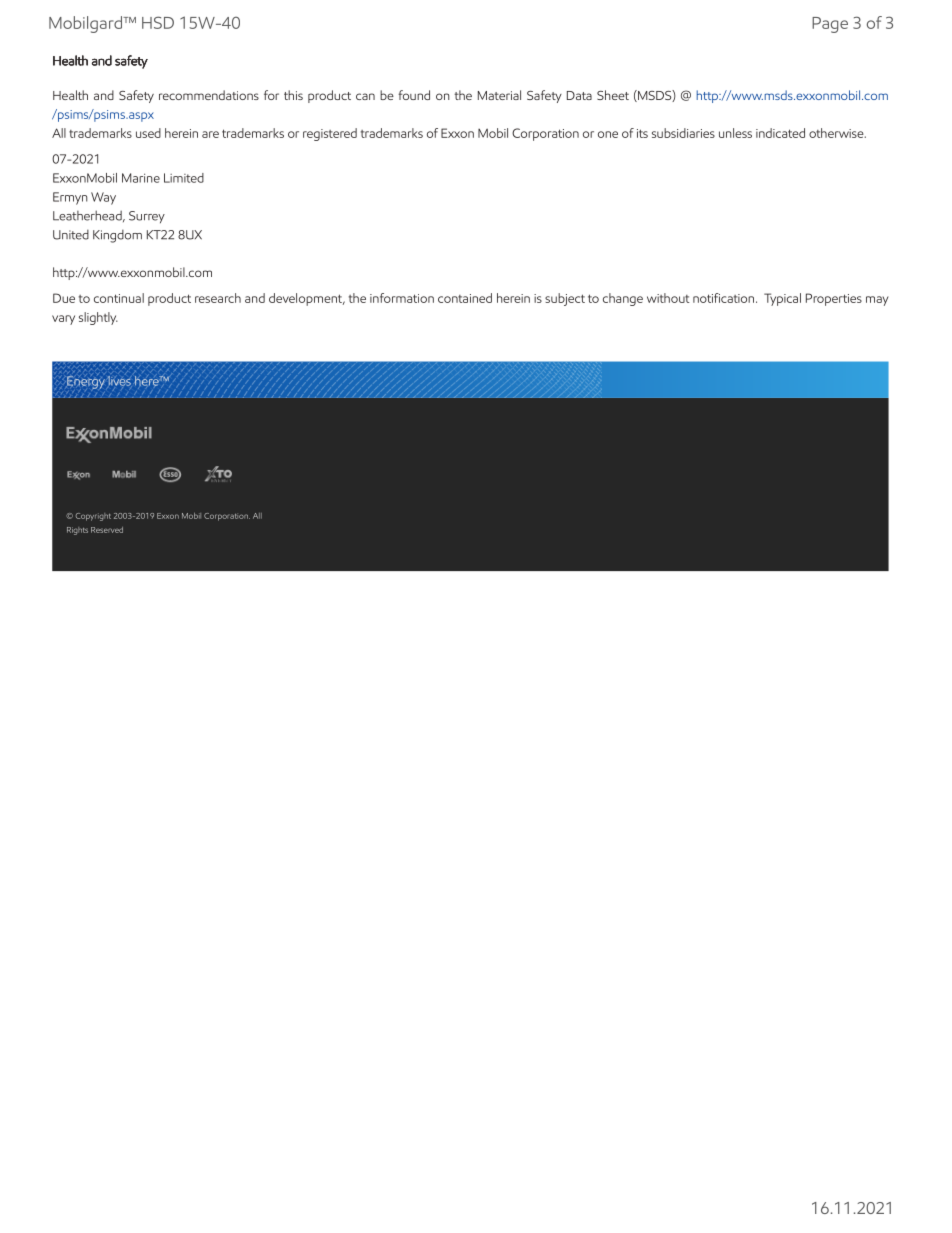 This screenshot has height=1233, width=952. Describe the element at coordinates (98, 318) in the screenshot. I see `slightly` at that location.
